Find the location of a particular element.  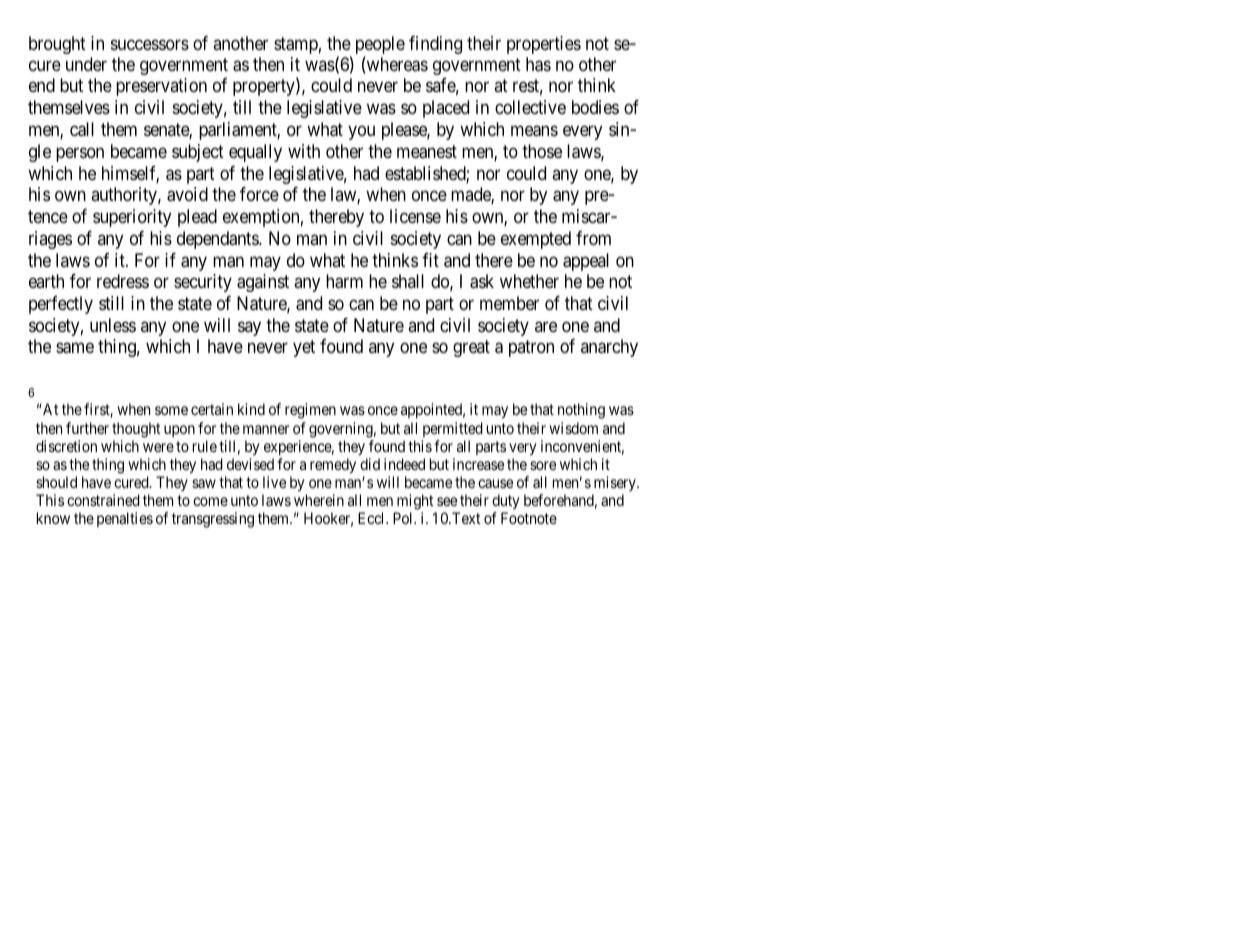

redress is located at coordinates (123, 281).
